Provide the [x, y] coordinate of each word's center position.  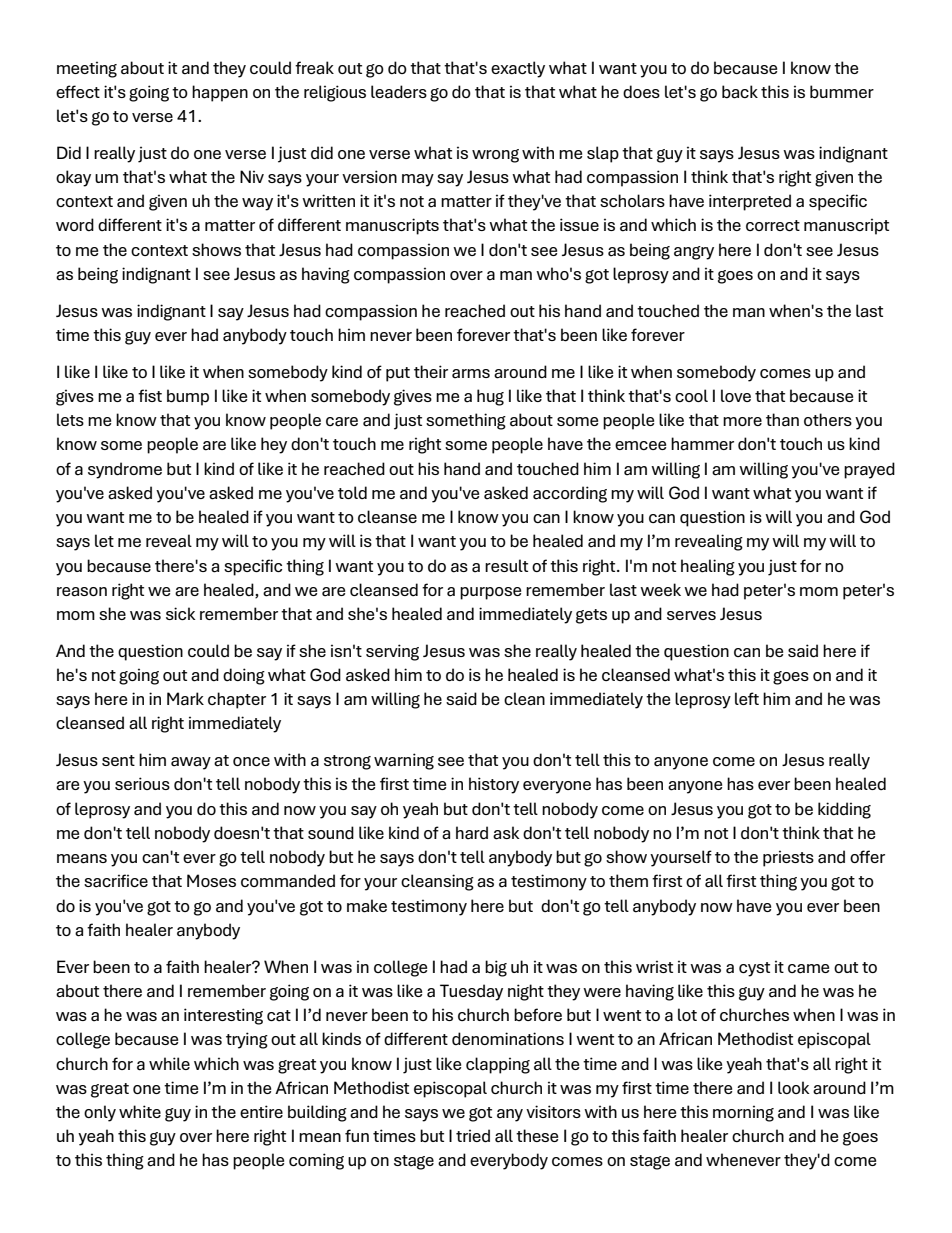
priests [788, 858]
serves [691, 615]
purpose [490, 593]
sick [181, 613]
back [740, 92]
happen [220, 93]
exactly [518, 69]
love [736, 395]
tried [473, 1136]
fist [150, 395]
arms [471, 374]
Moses [211, 880]
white [140, 1111]
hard [472, 833]
